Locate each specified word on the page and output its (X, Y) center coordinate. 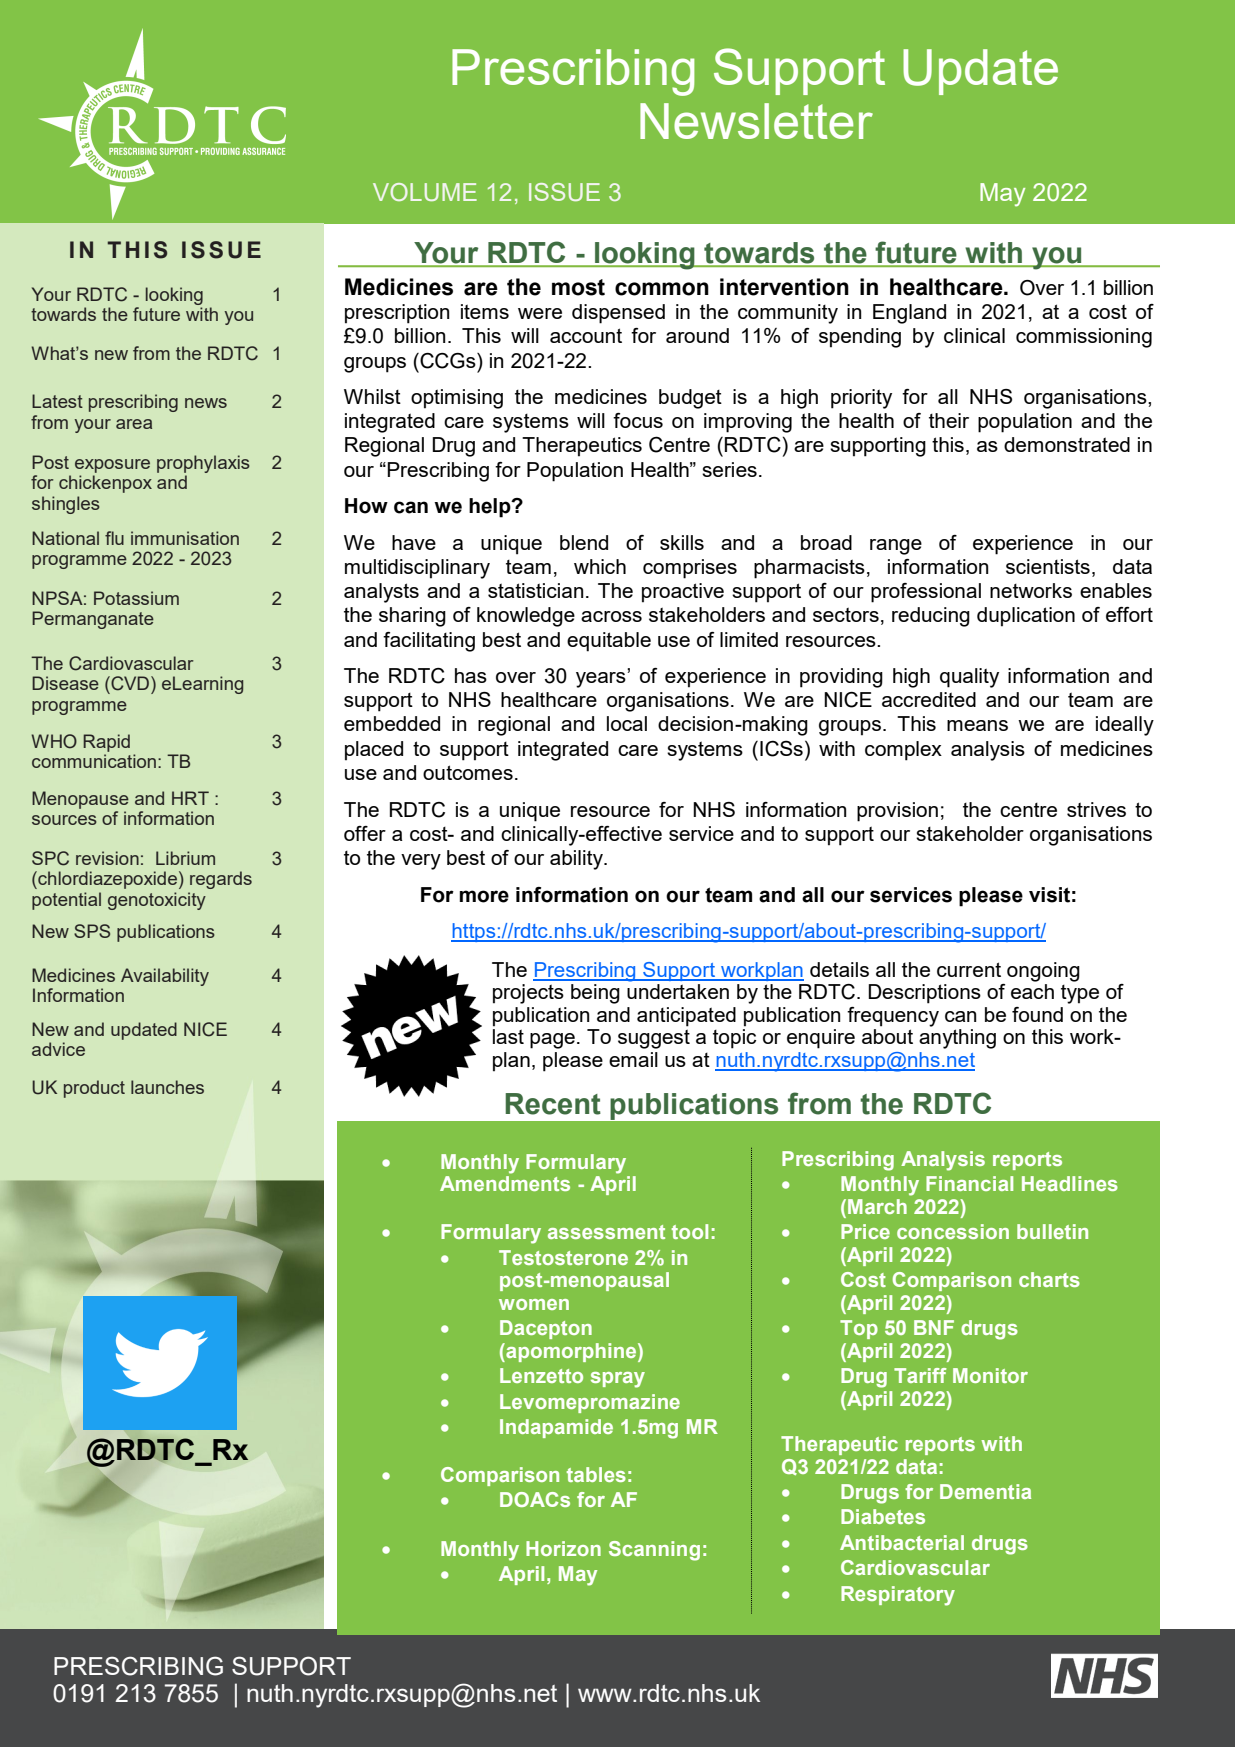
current (969, 969)
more (484, 896)
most (578, 287)
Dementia (985, 1491)
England (909, 314)
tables (596, 1474)
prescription (397, 314)
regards (221, 880)
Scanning (654, 1551)
